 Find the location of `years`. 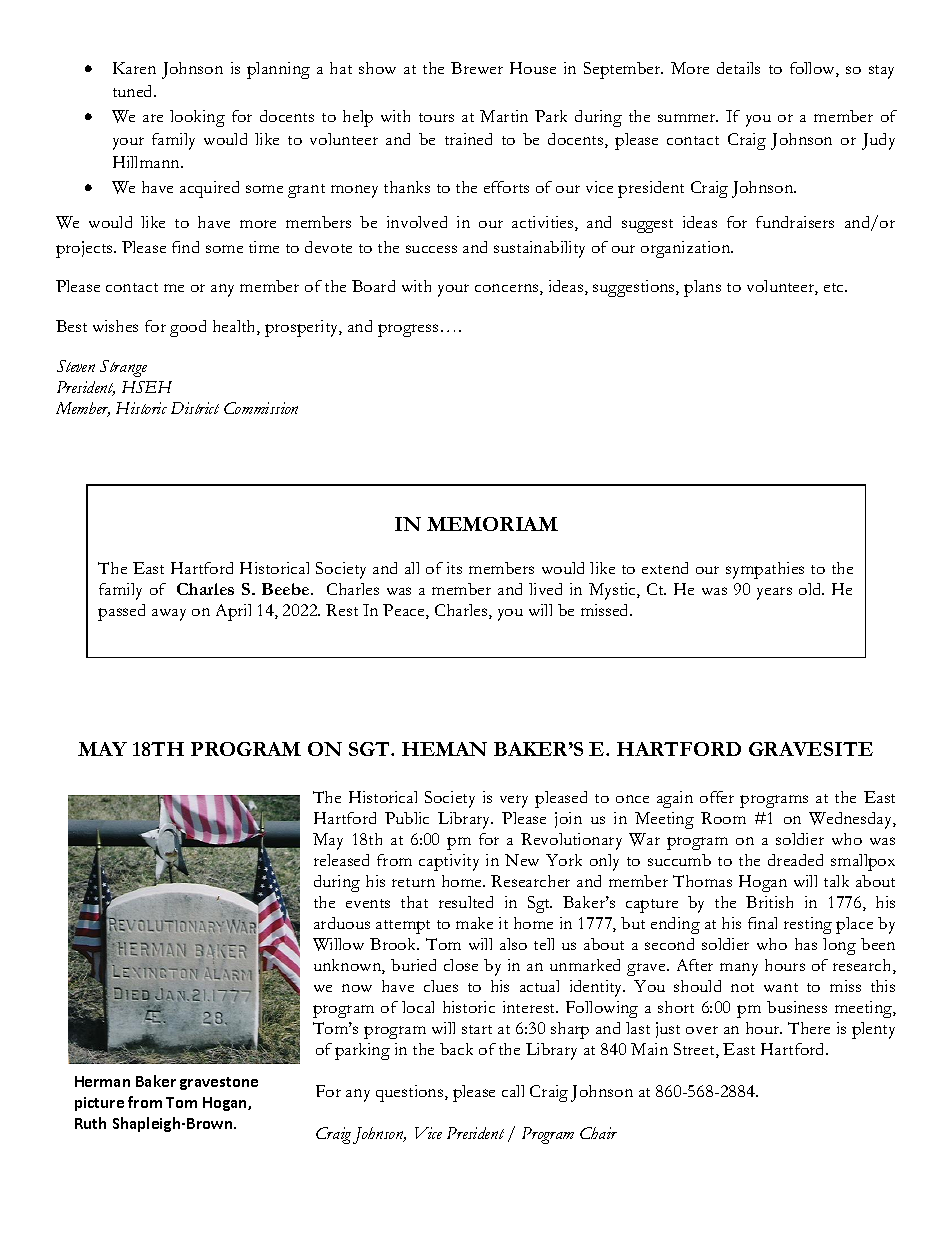

years is located at coordinates (774, 593).
